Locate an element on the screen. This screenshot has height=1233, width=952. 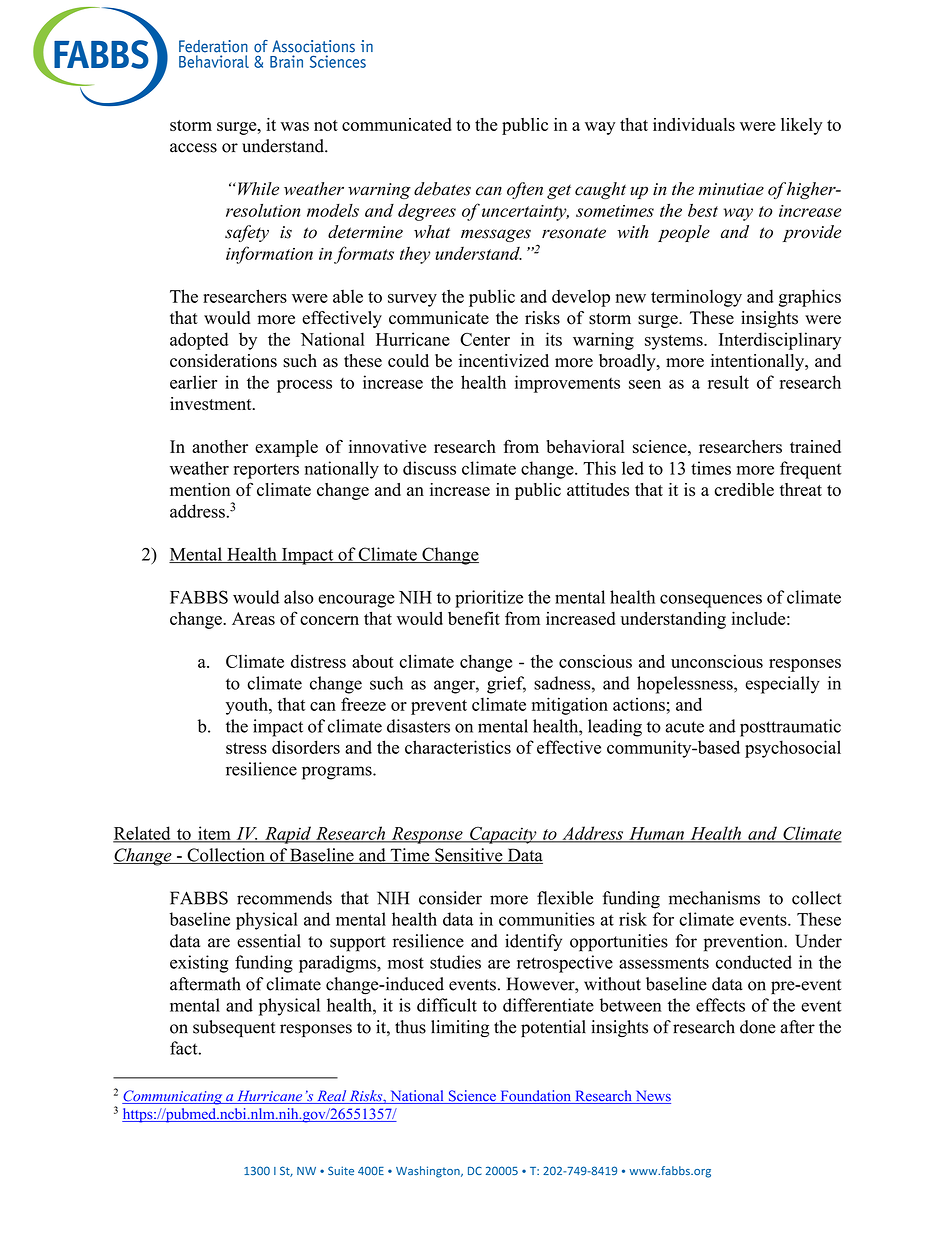
debates is located at coordinates (442, 189).
